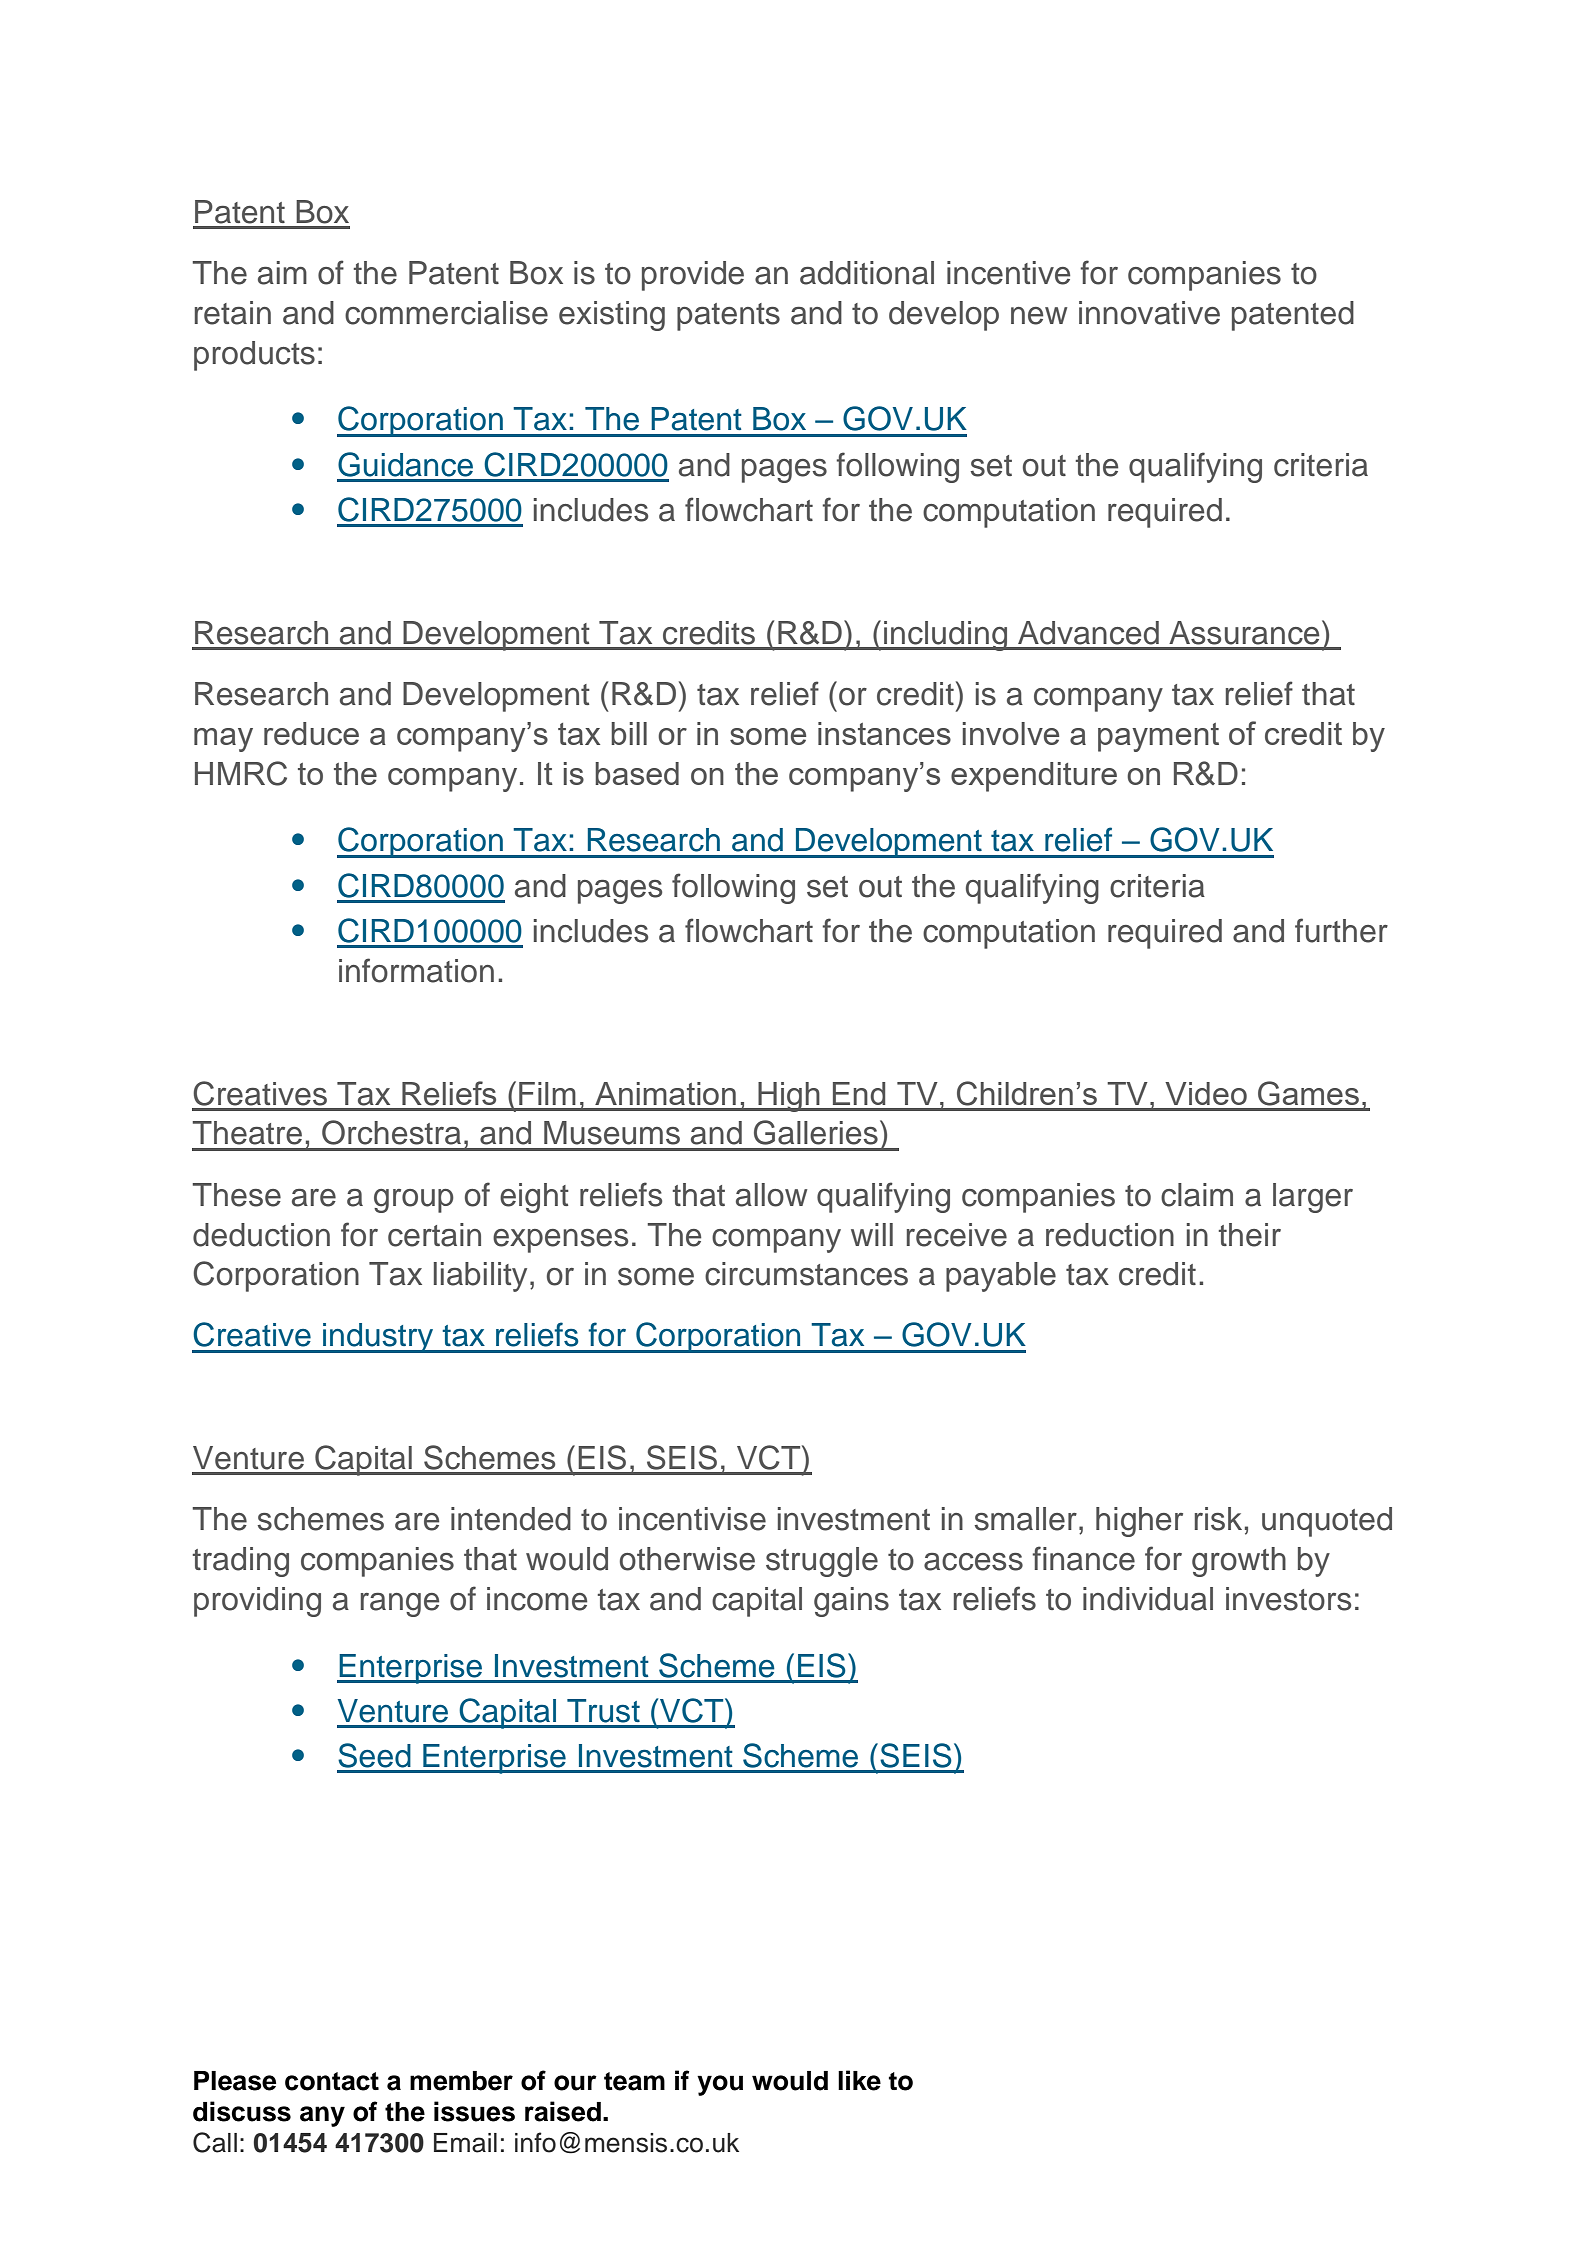  Describe the element at coordinates (254, 356) in the page. I see `products` at that location.
